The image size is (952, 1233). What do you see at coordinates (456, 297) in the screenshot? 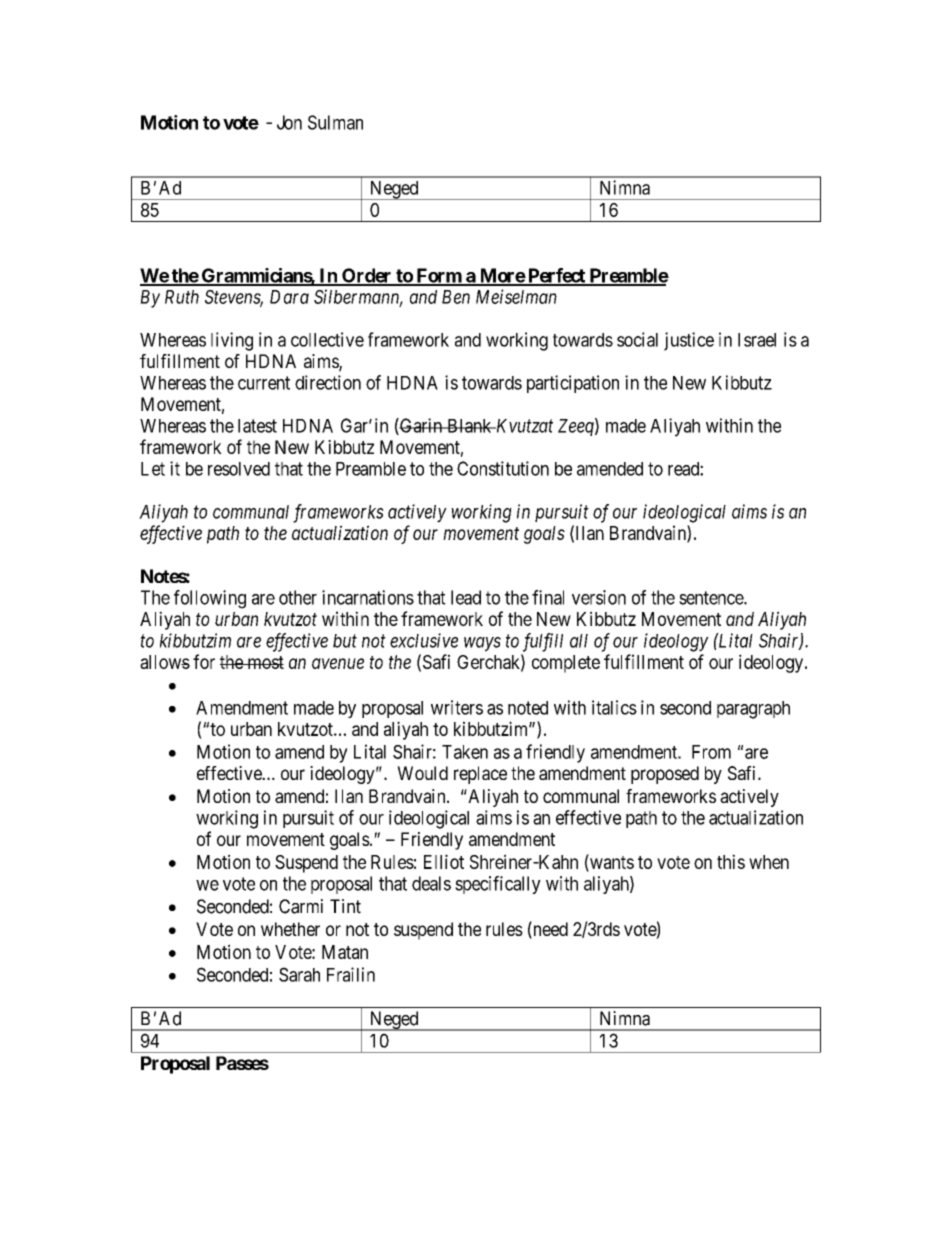
I see `Ben` at bounding box center [456, 297].
